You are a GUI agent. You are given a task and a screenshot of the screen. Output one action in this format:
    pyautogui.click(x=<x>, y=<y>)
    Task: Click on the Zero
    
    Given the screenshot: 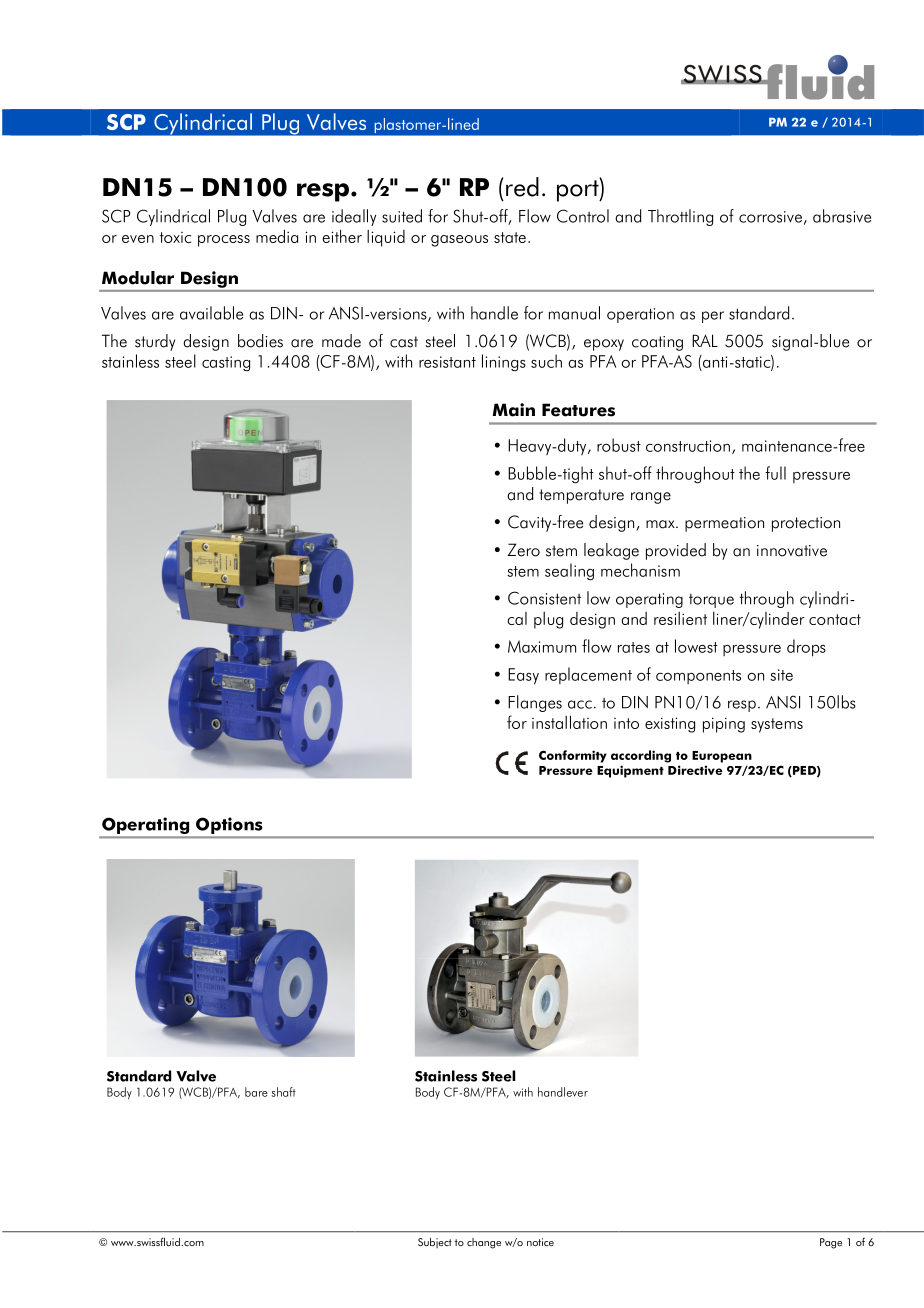 What is the action you would take?
    pyautogui.click(x=523, y=550)
